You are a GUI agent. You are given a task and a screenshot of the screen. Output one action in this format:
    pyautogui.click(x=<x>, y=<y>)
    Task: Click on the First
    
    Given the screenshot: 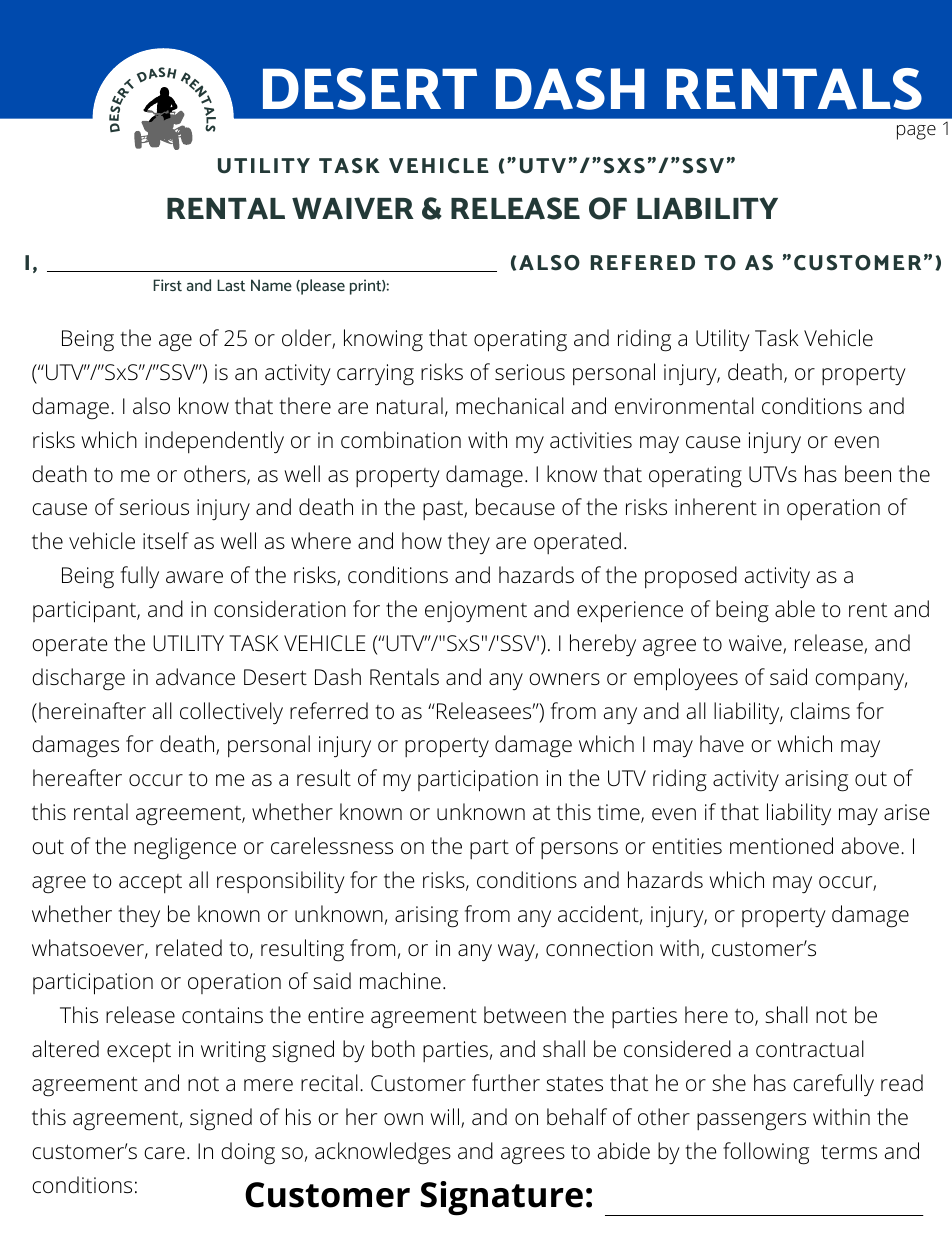 What is the action you would take?
    pyautogui.click(x=167, y=285)
